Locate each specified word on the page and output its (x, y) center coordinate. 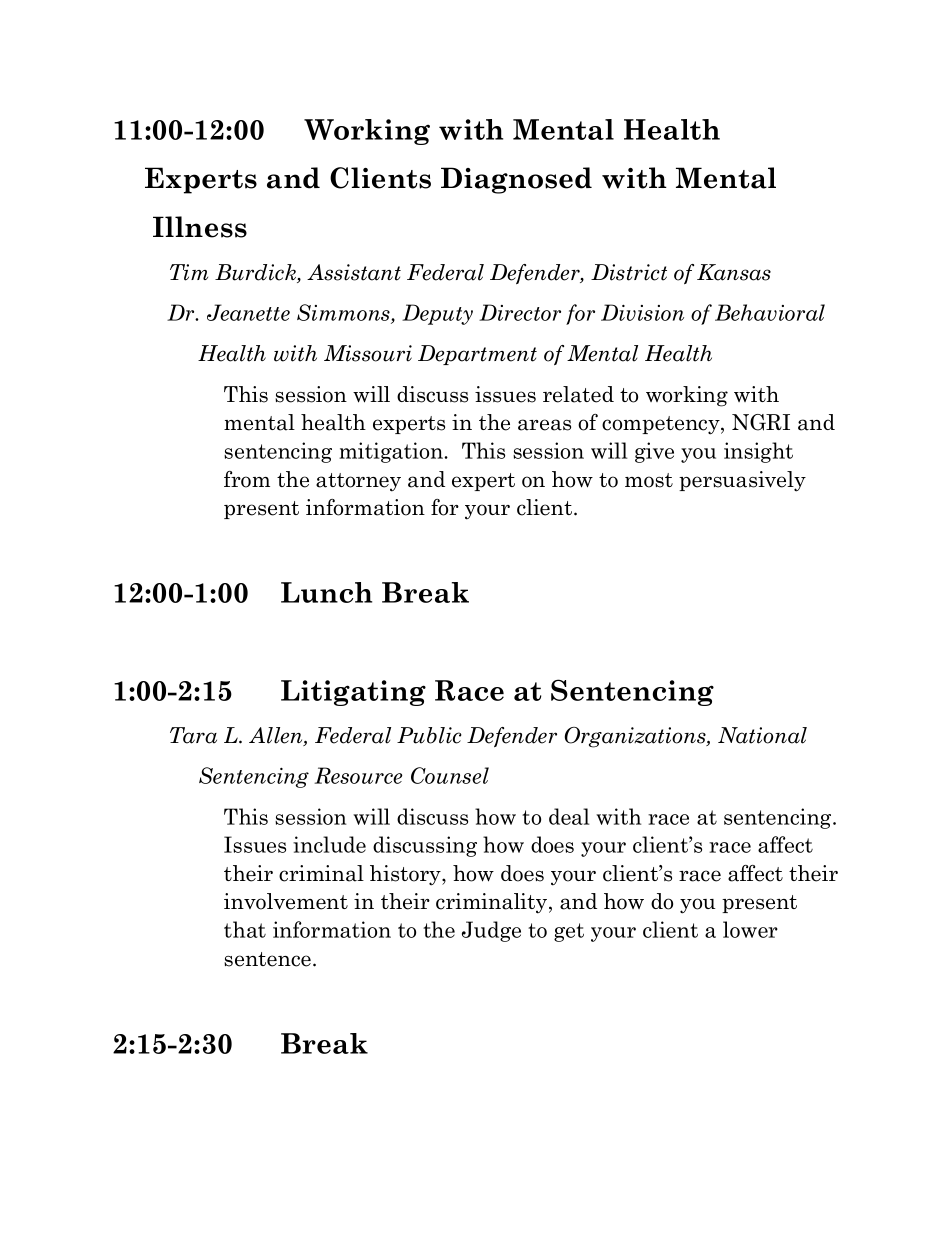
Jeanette (248, 312)
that (245, 929)
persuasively (742, 481)
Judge (491, 931)
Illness (200, 227)
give (654, 452)
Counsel (450, 775)
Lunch (326, 592)
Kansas (734, 272)
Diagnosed (516, 180)
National (762, 735)
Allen (277, 736)
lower (750, 929)
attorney (358, 482)
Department (477, 355)
